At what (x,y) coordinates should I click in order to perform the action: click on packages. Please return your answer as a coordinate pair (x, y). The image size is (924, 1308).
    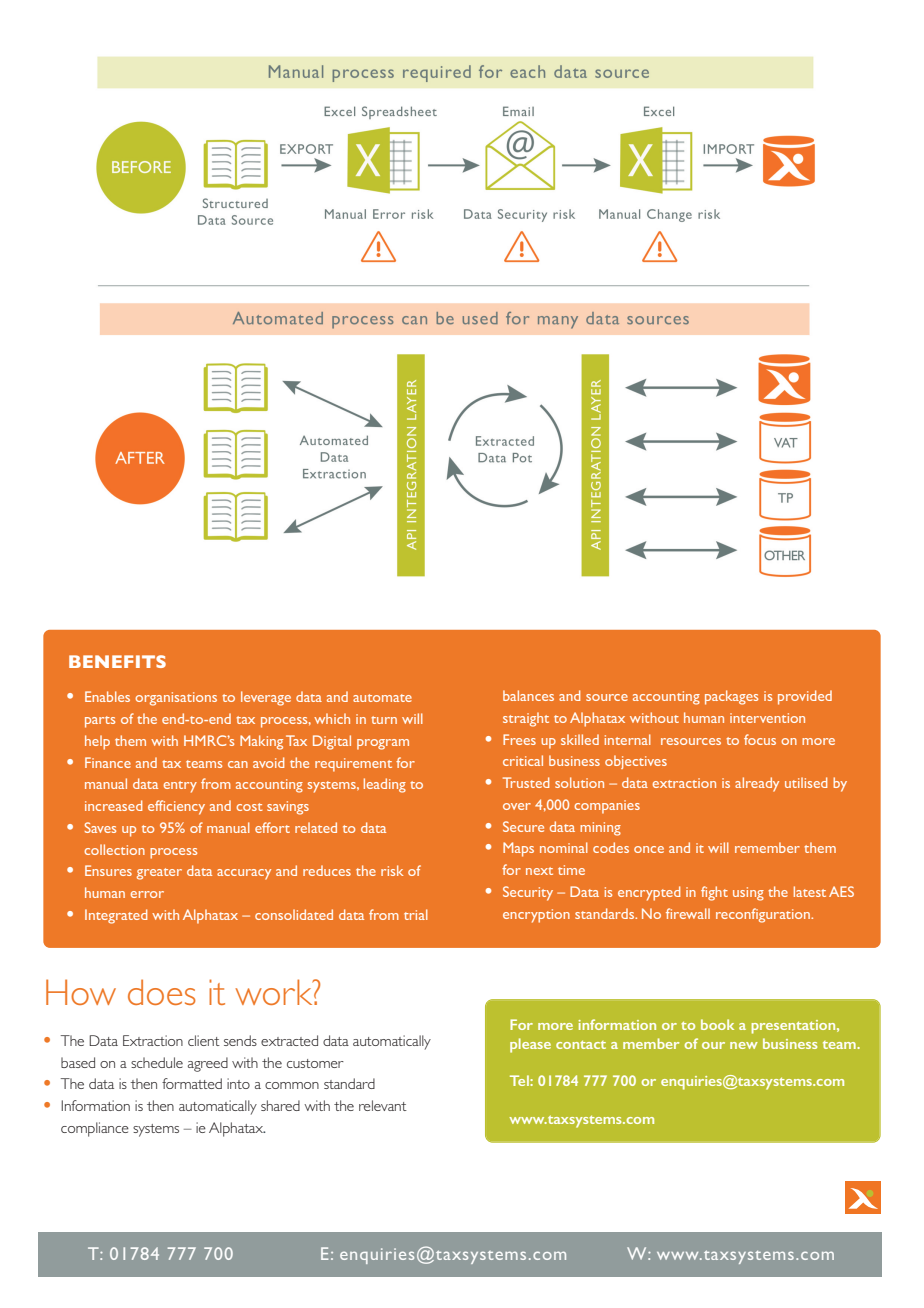
    Looking at the image, I should click on (731, 697).
